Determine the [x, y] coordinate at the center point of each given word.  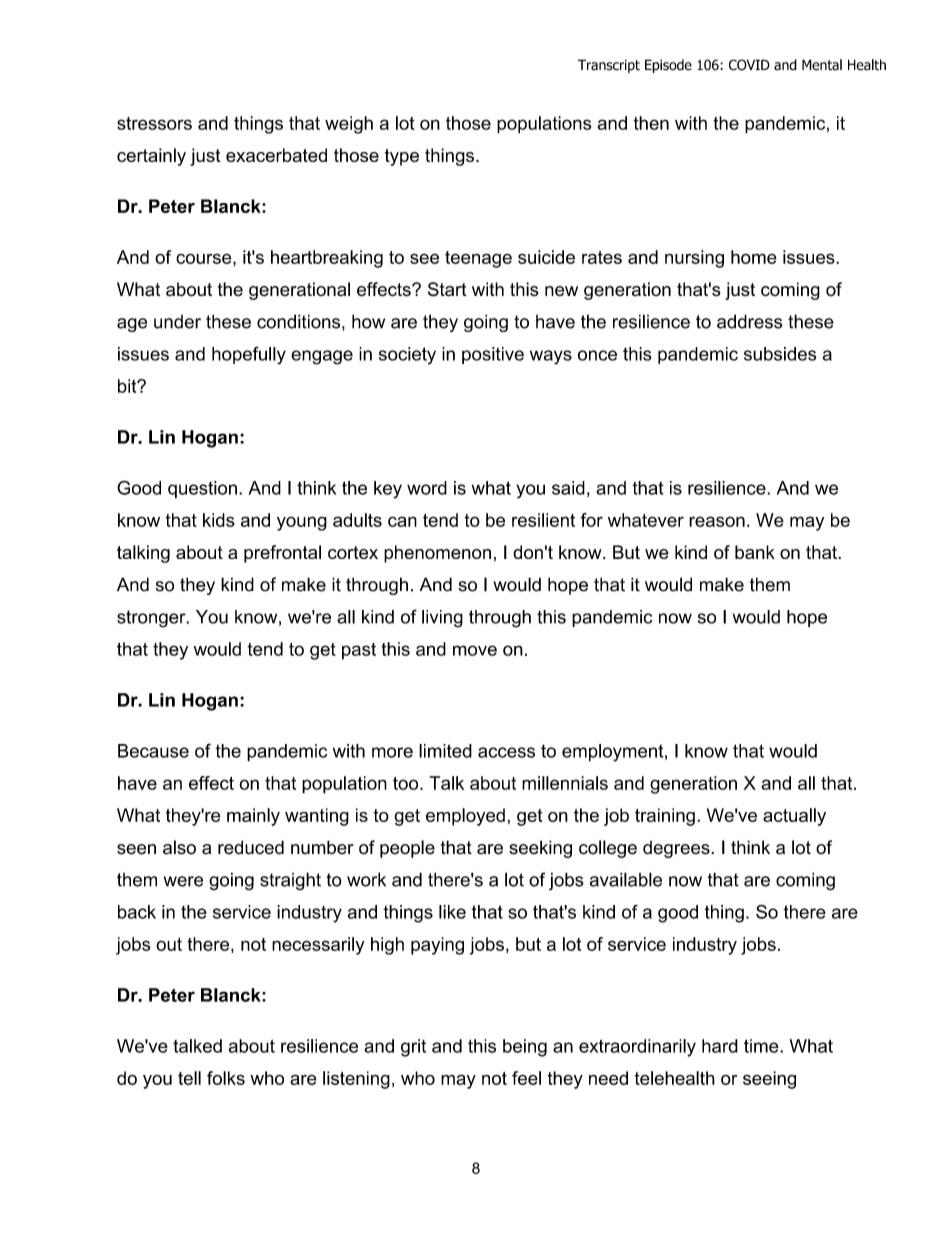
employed [465, 817]
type [402, 157]
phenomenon [437, 554]
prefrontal [282, 554]
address [750, 321]
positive [493, 355]
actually [794, 817]
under [177, 322]
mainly [253, 817]
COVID [749, 65]
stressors [154, 123]
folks [226, 1078]
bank [755, 552]
